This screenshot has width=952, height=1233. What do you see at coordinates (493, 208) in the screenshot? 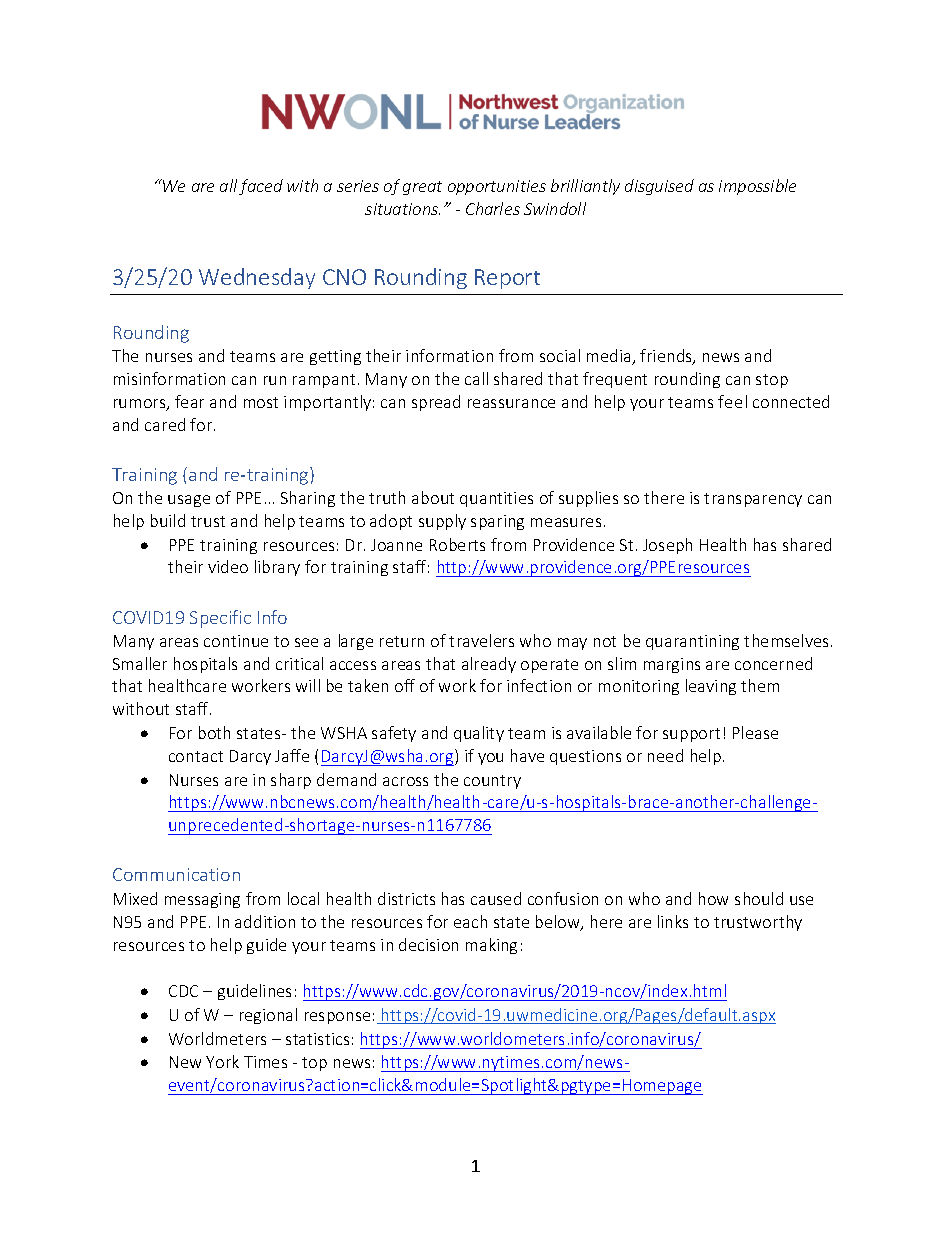
I see `Charles` at bounding box center [493, 208].
